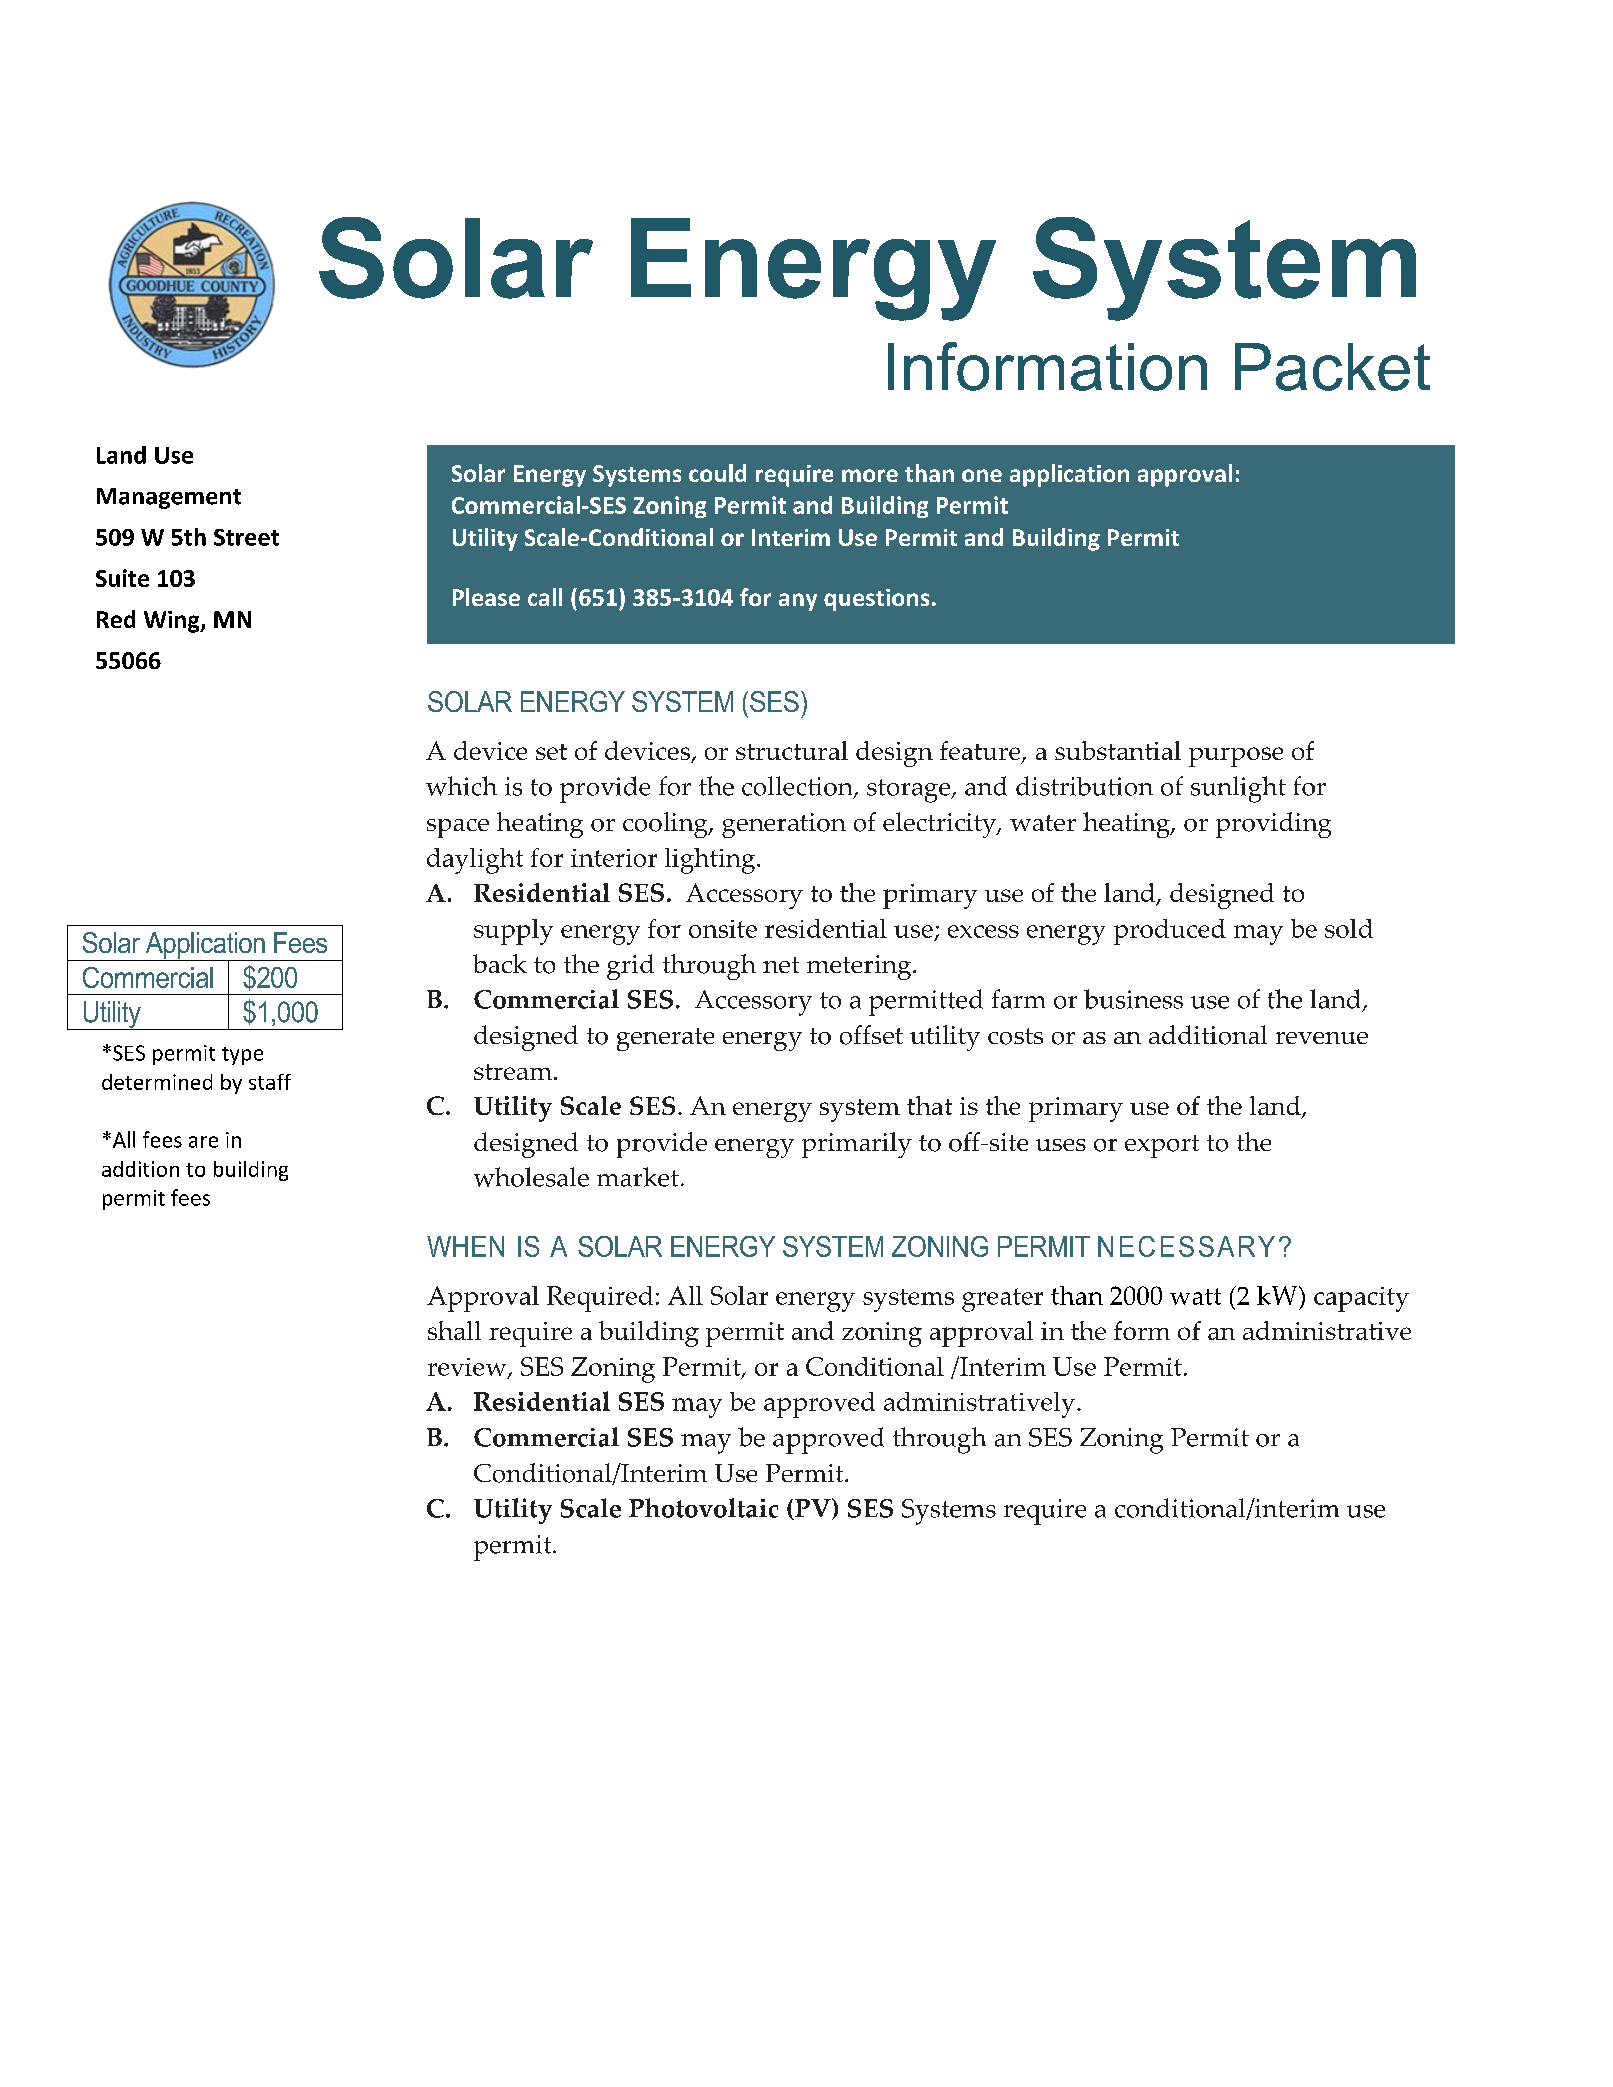 The image size is (1613, 2087). I want to click on could, so click(717, 473).
